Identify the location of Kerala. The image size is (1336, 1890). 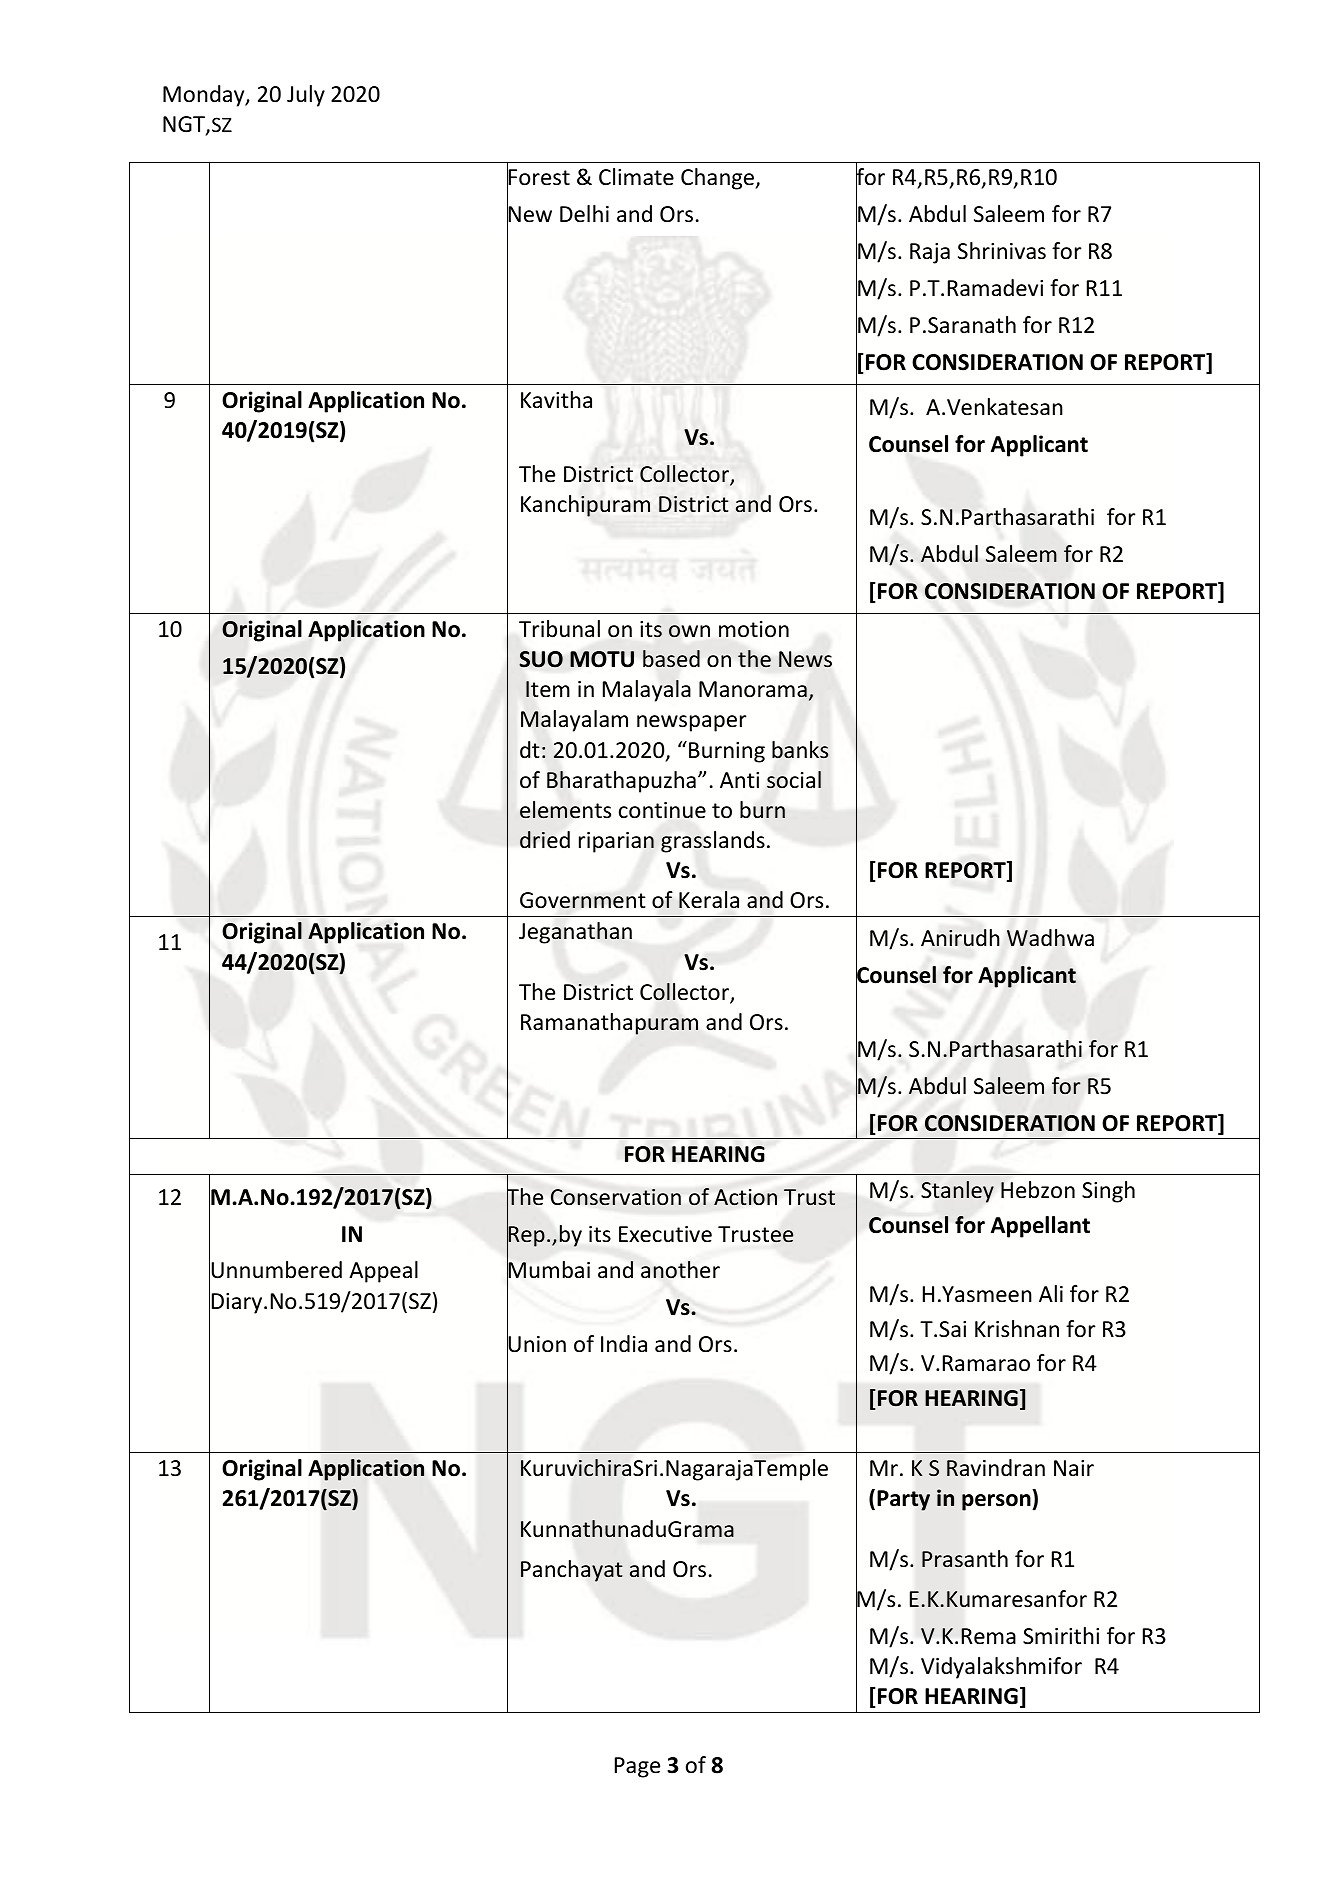
(709, 900).
